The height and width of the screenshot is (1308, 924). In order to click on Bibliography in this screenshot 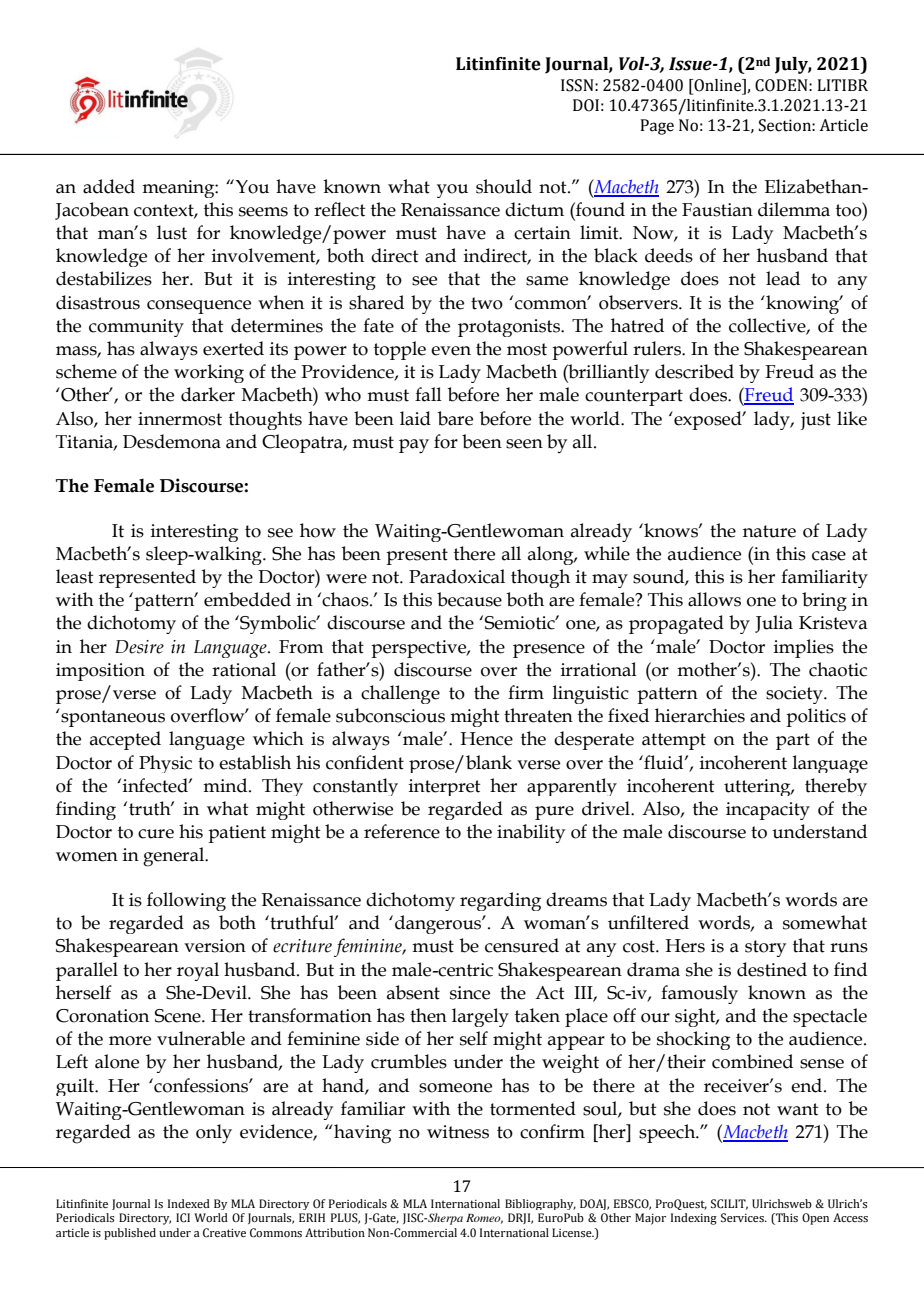, I will do `click(540, 1204)`.
